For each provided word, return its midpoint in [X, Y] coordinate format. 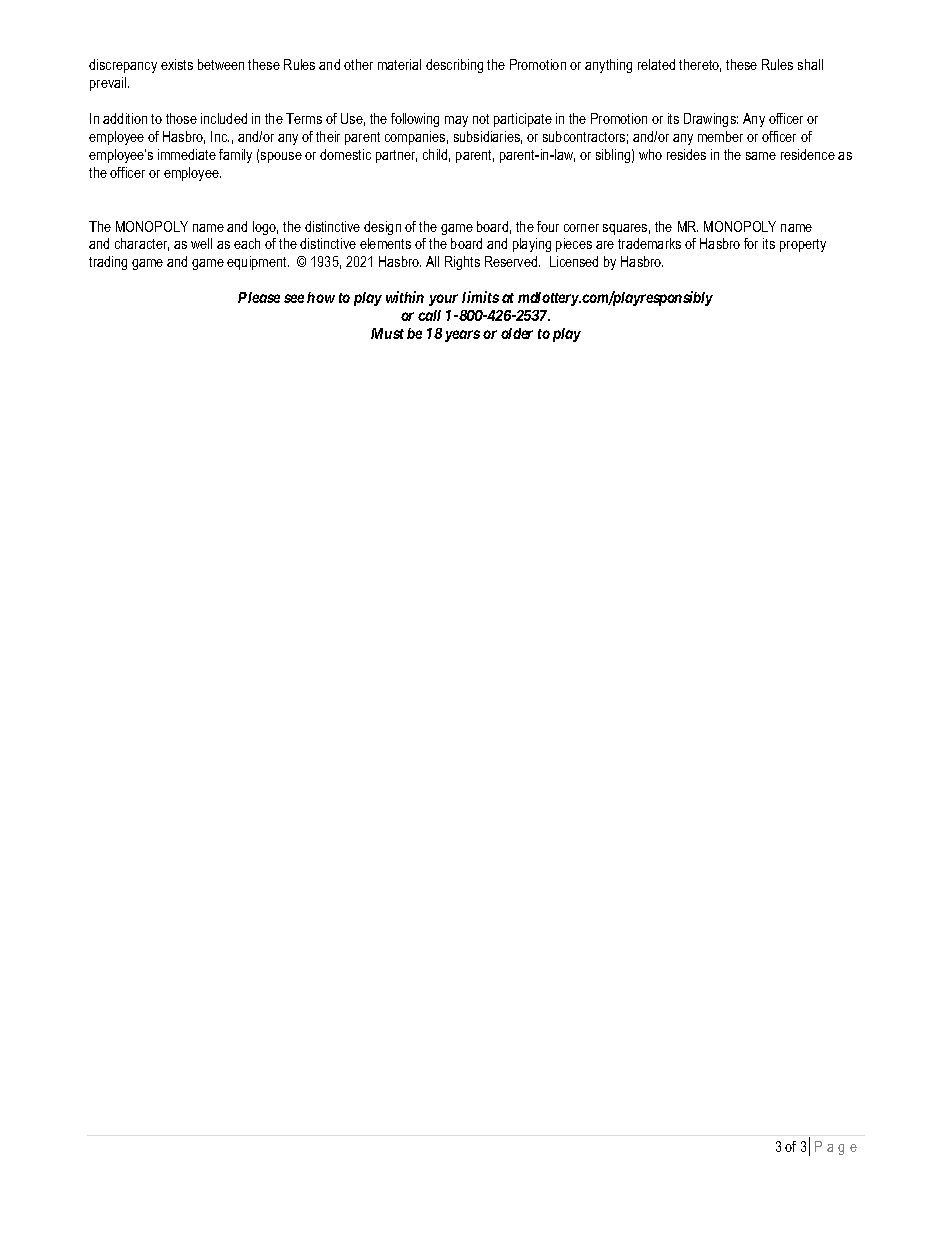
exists [177, 64]
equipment [258, 263]
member [720, 136]
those [181, 118]
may [456, 121]
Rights [462, 263]
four [548, 226]
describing [454, 66]
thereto [700, 65]
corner [581, 228]
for [751, 243]
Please [259, 297]
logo [265, 228]
